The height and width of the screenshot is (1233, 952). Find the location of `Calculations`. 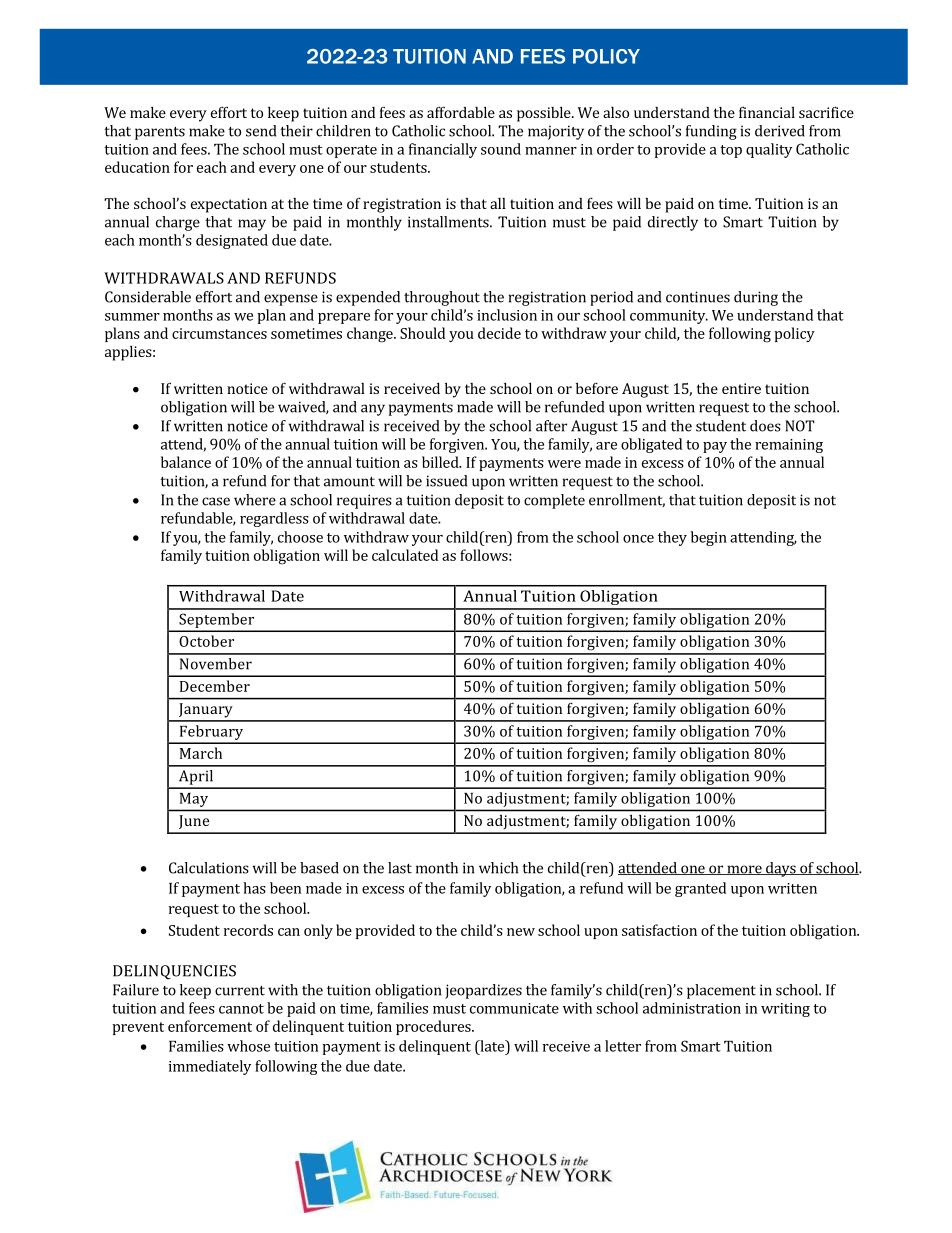

Calculations is located at coordinates (209, 868).
